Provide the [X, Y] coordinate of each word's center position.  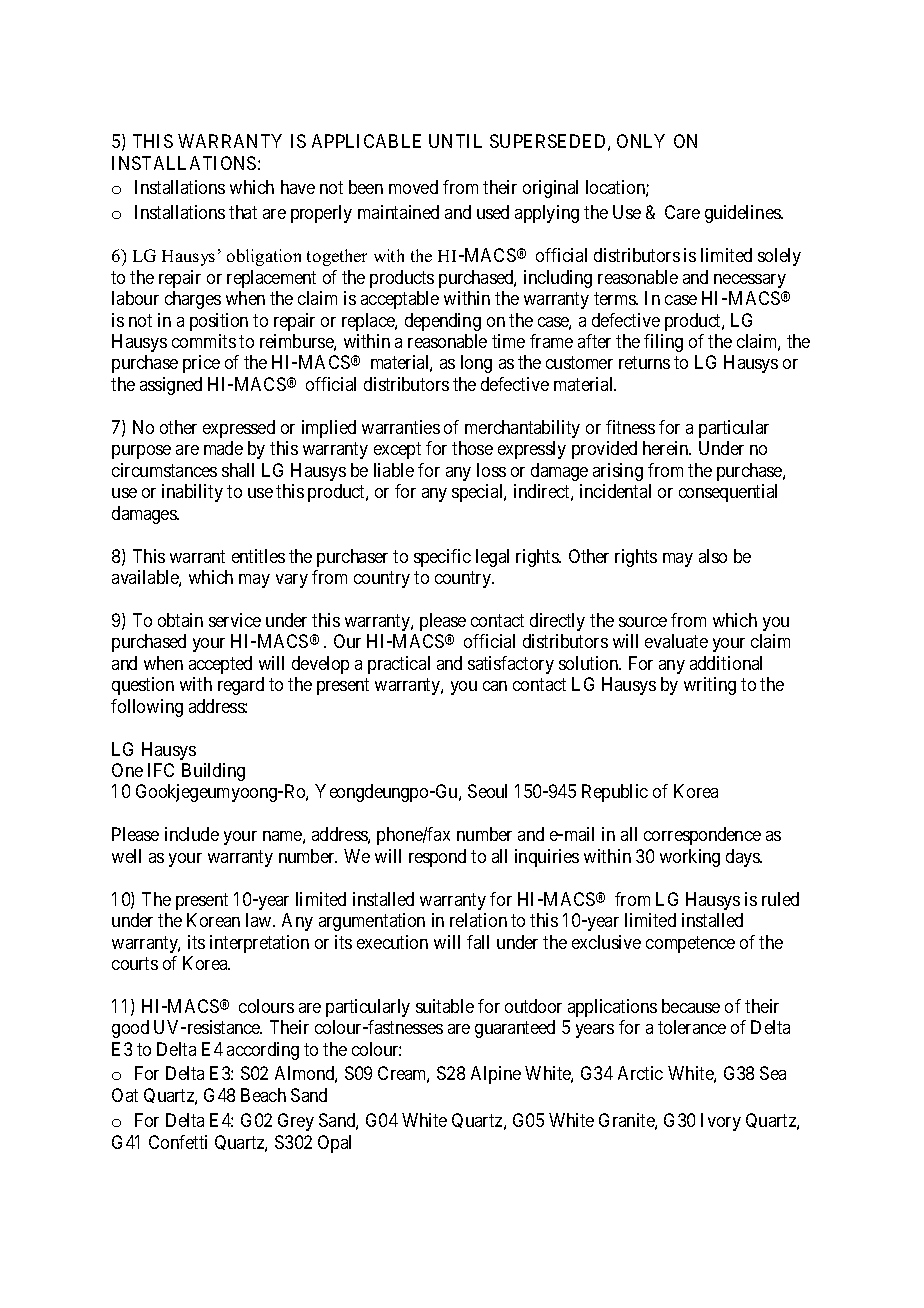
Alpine [496, 1075]
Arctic [640, 1073]
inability [192, 493]
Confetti [178, 1142]
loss [491, 470]
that [243, 212]
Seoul [487, 791]
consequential [728, 493]
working [690, 858]
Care [682, 212]
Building [213, 772]
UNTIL [455, 141]
